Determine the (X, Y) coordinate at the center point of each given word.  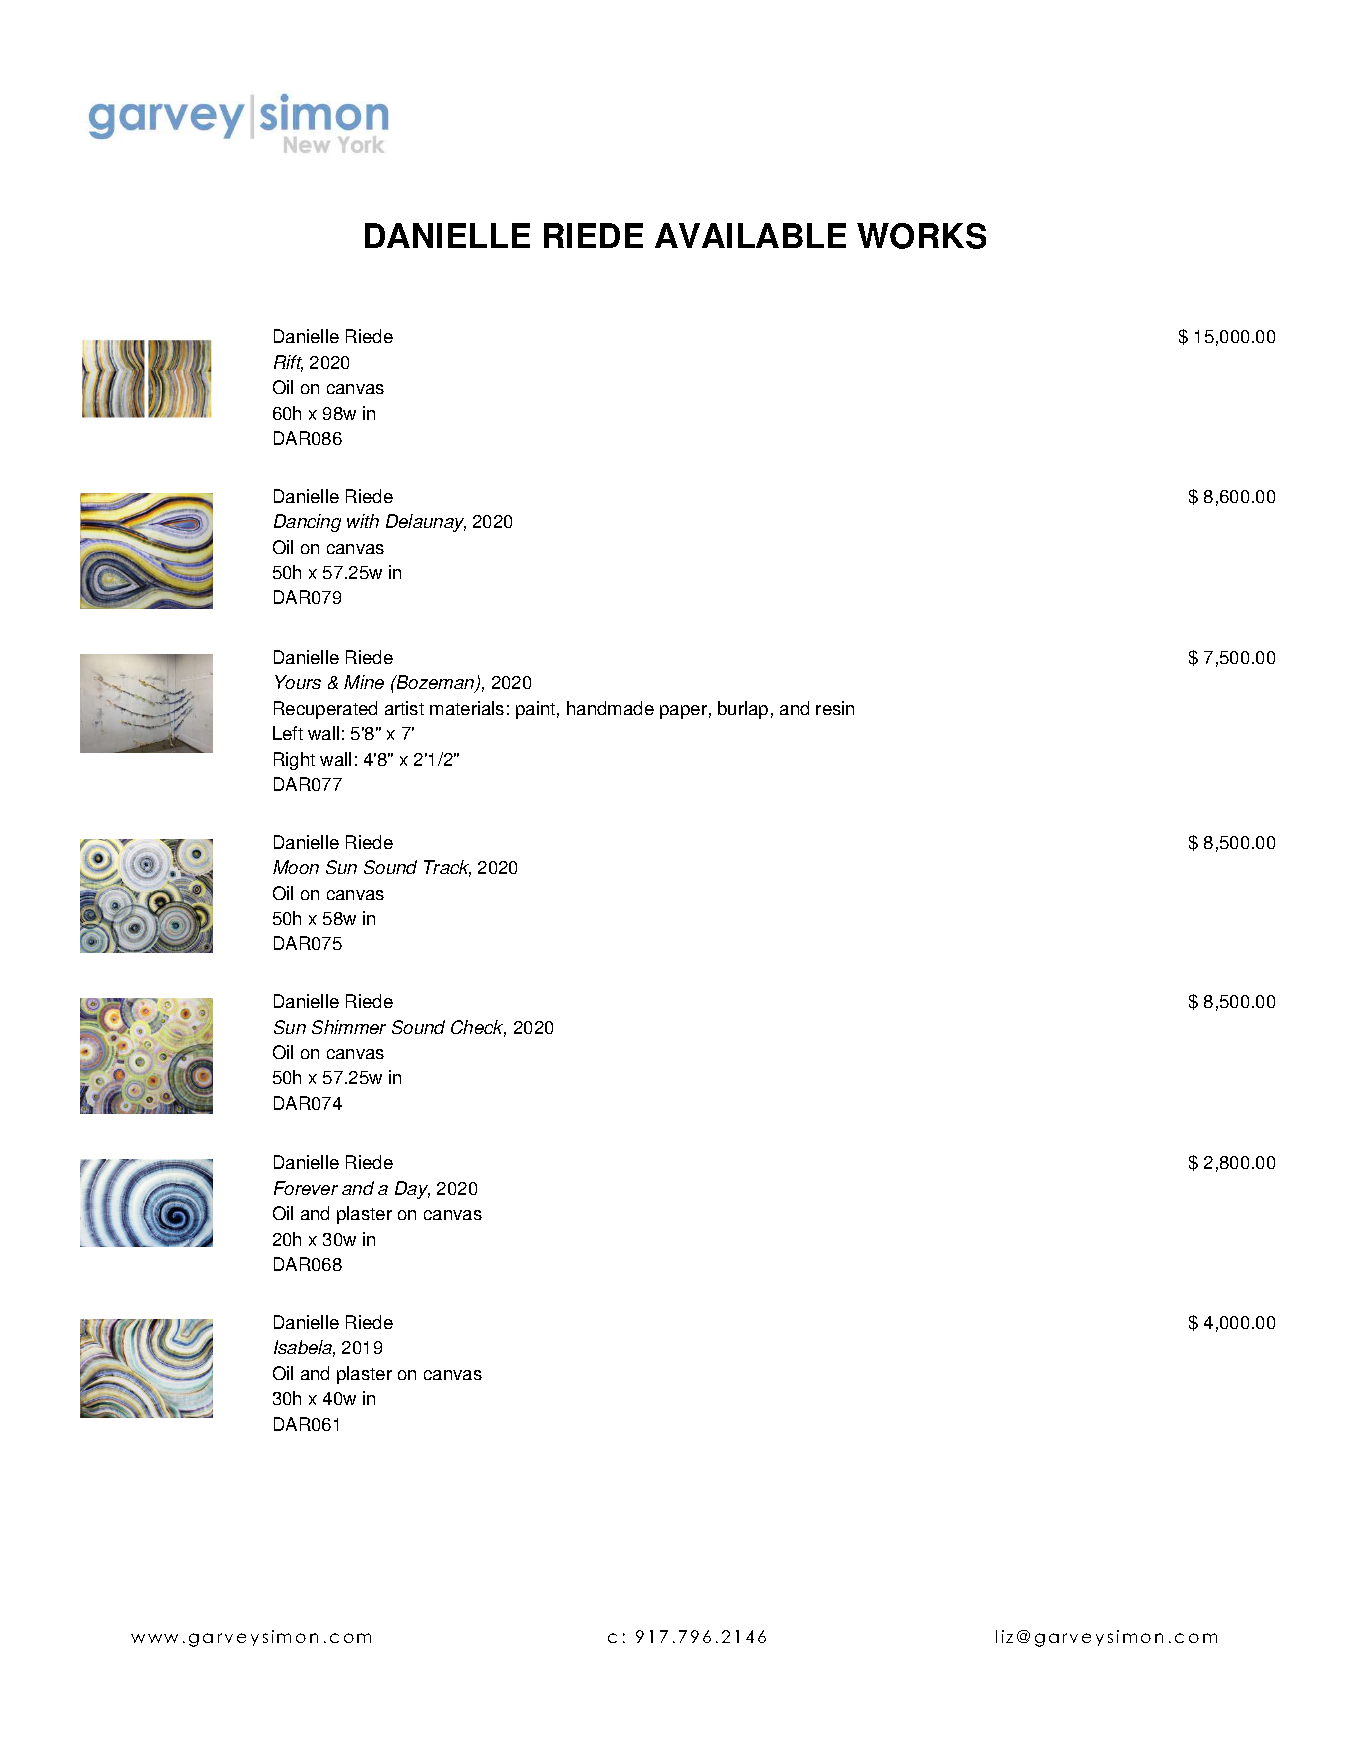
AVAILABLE (750, 235)
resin (835, 708)
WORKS (921, 236)
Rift (288, 363)
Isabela (304, 1348)
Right (294, 761)
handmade (610, 708)
